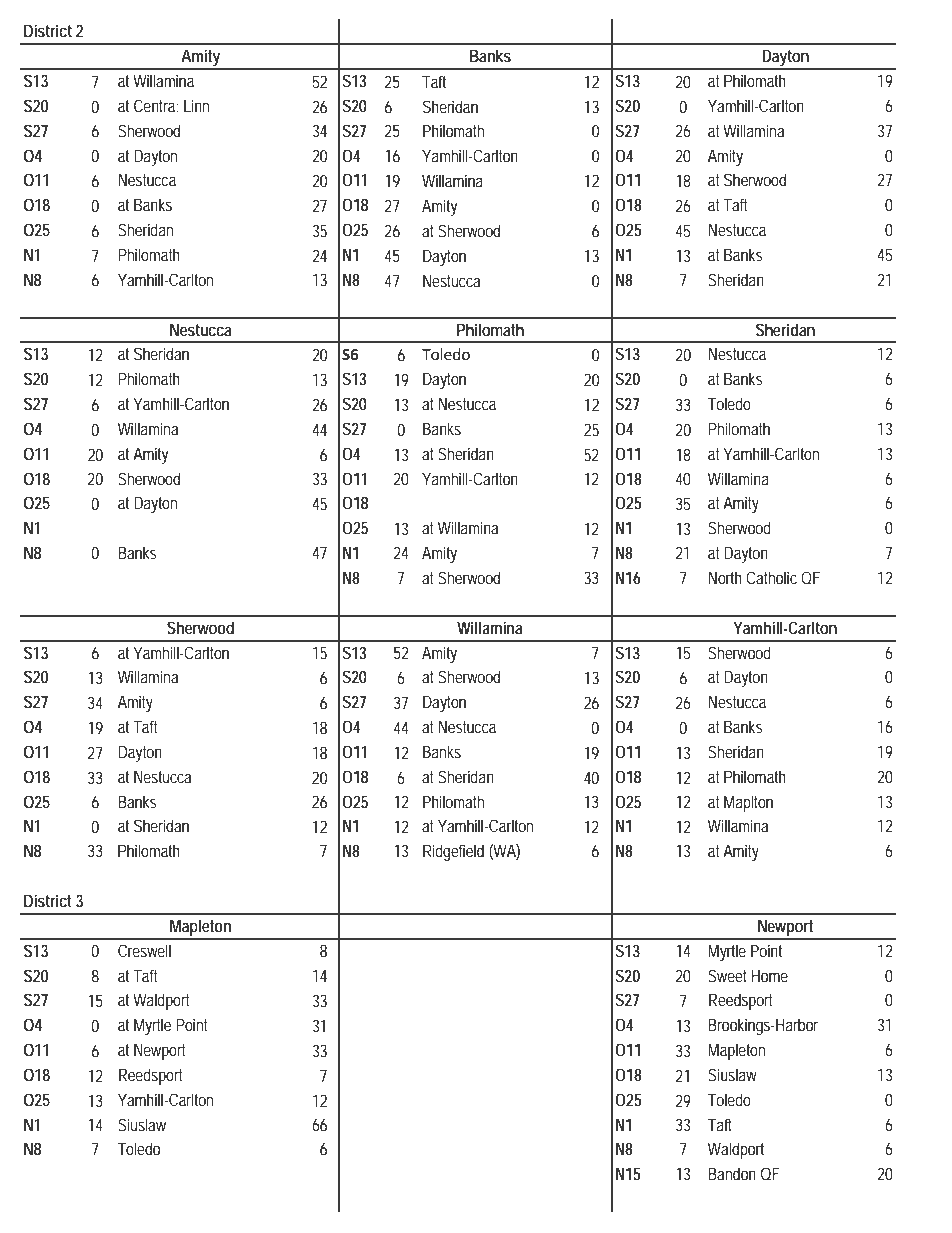 The width and height of the screenshot is (952, 1233). What do you see at coordinates (725, 577) in the screenshot?
I see `North` at bounding box center [725, 577].
